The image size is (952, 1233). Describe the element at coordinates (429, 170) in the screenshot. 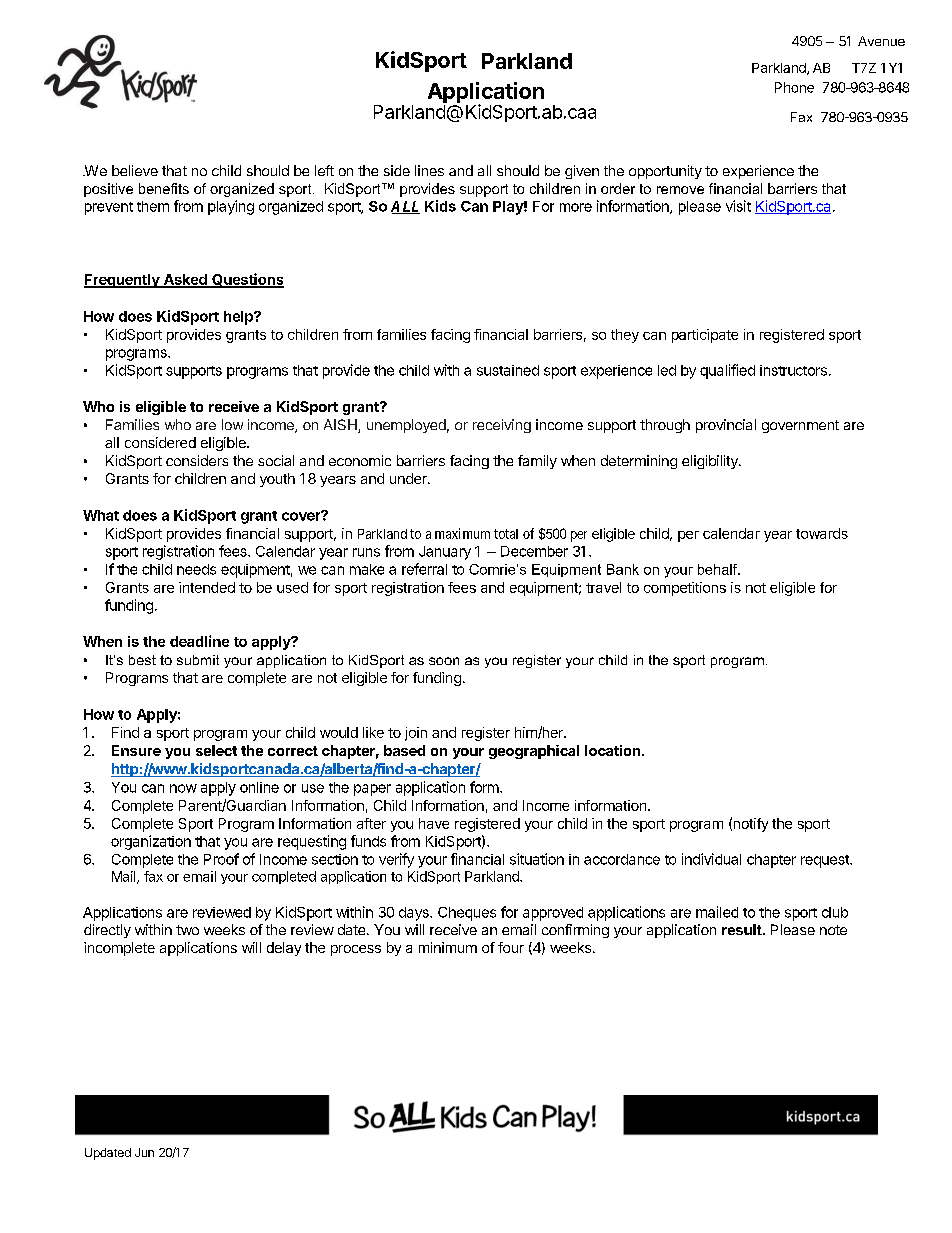

I see `lines` at that location.
